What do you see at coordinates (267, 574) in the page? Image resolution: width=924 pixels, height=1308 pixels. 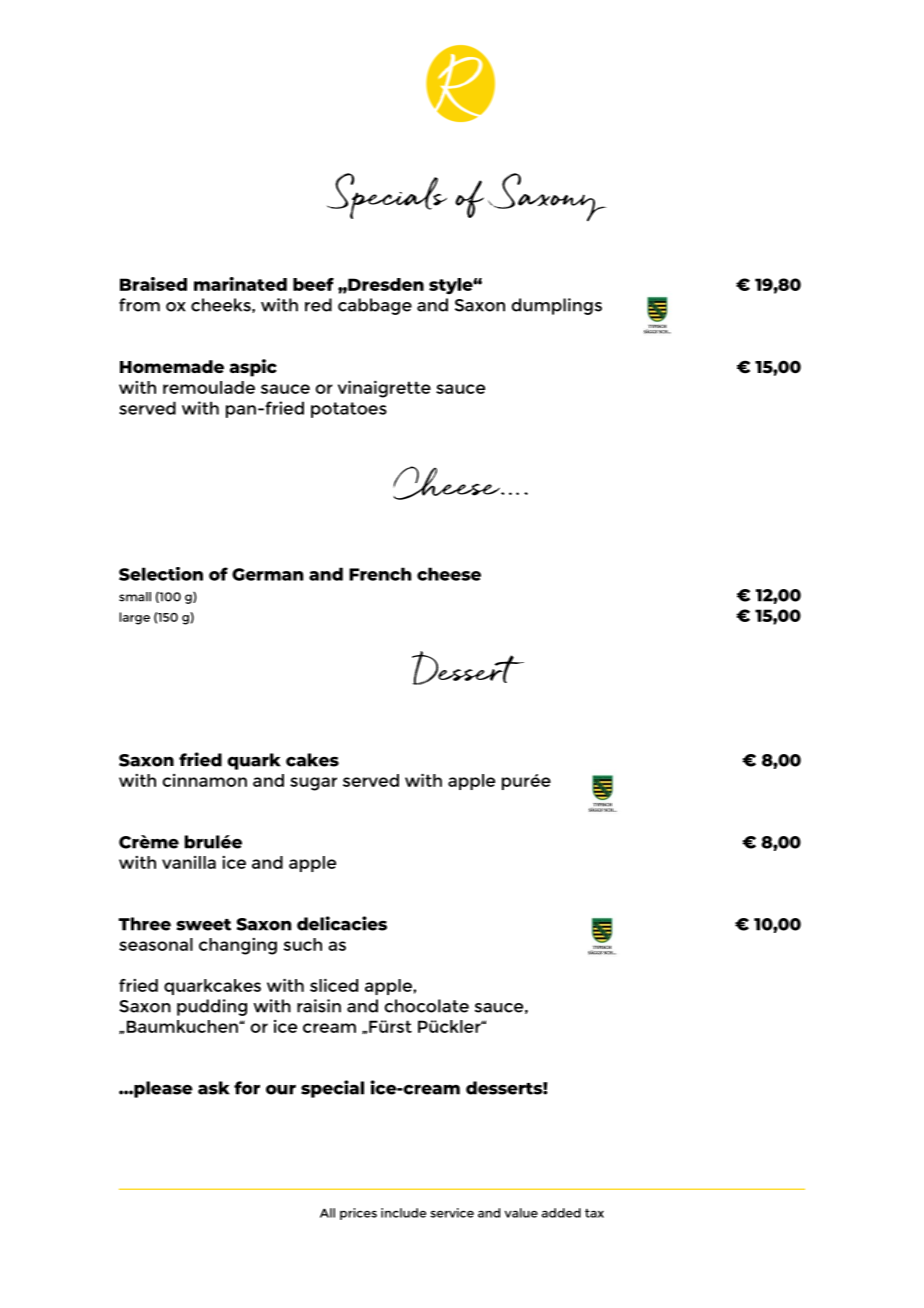 I see `German` at bounding box center [267, 574].
